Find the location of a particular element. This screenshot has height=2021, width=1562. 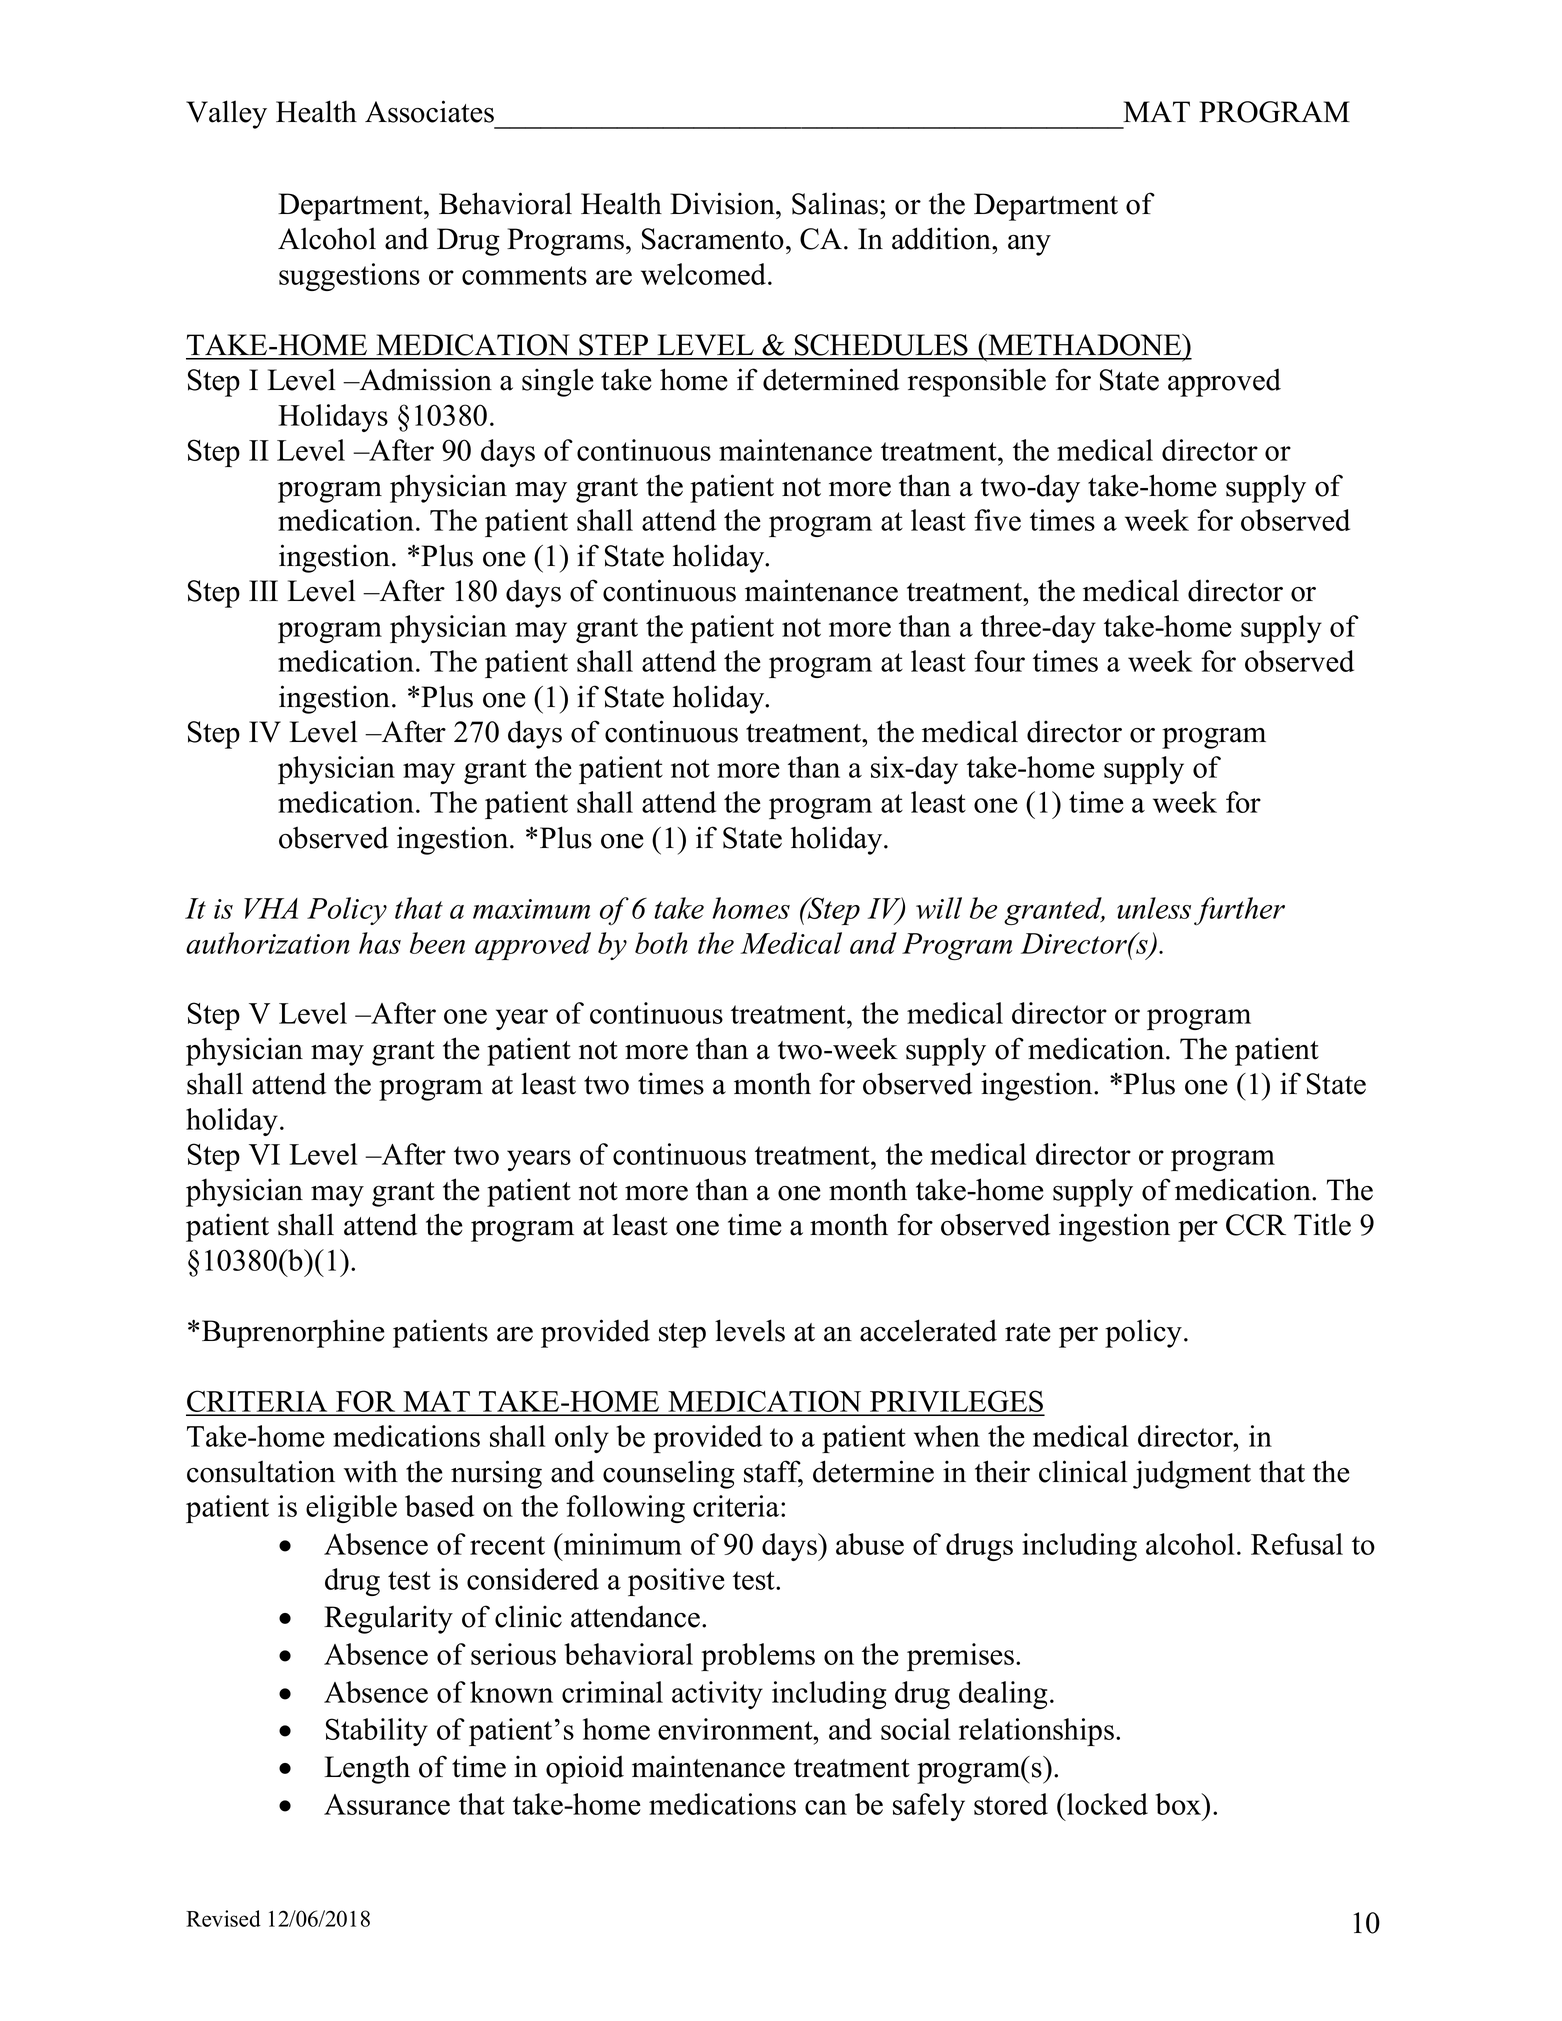

Division is located at coordinates (723, 203).
